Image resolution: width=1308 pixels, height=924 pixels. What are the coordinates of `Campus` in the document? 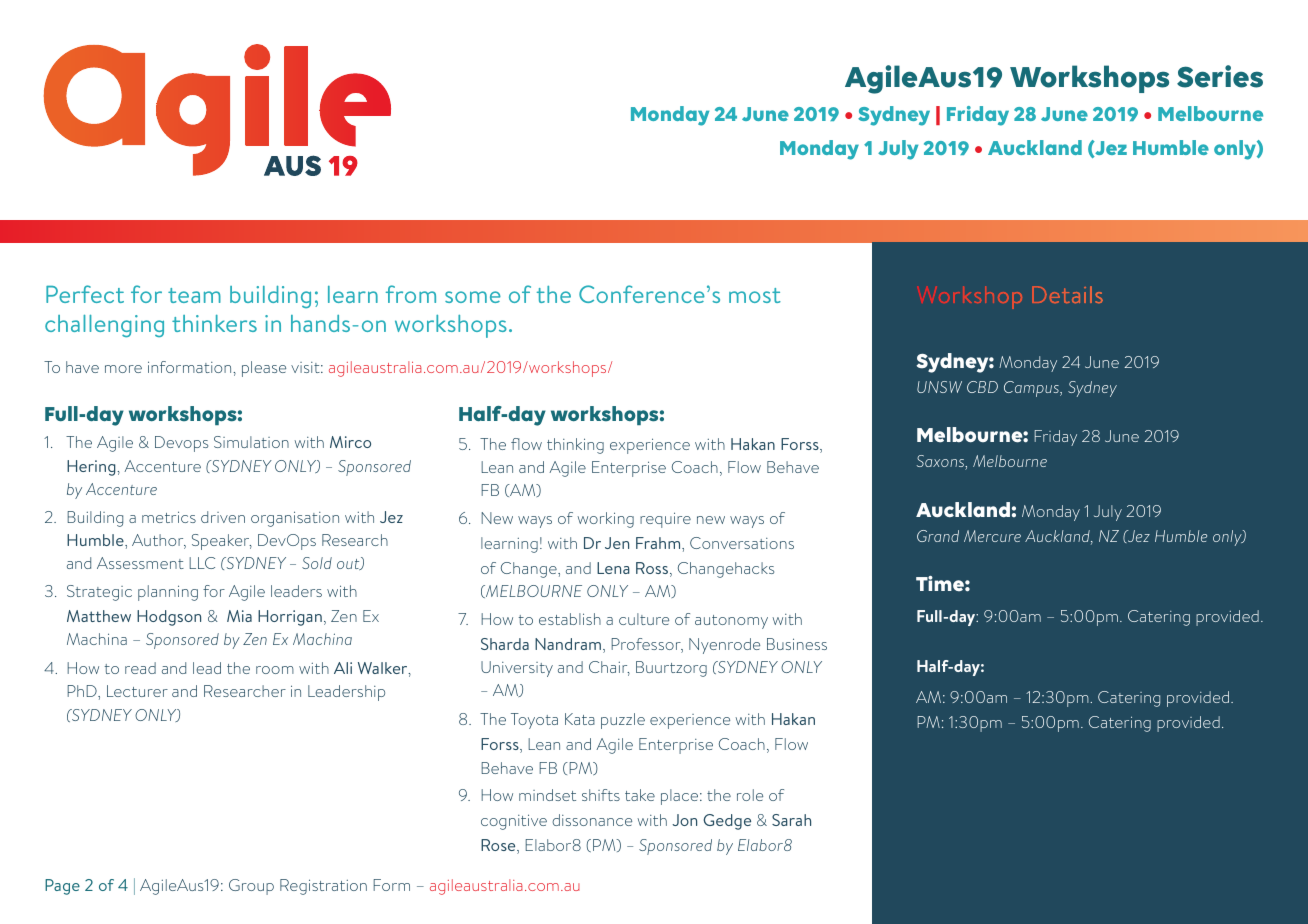 It's located at (1032, 389).
